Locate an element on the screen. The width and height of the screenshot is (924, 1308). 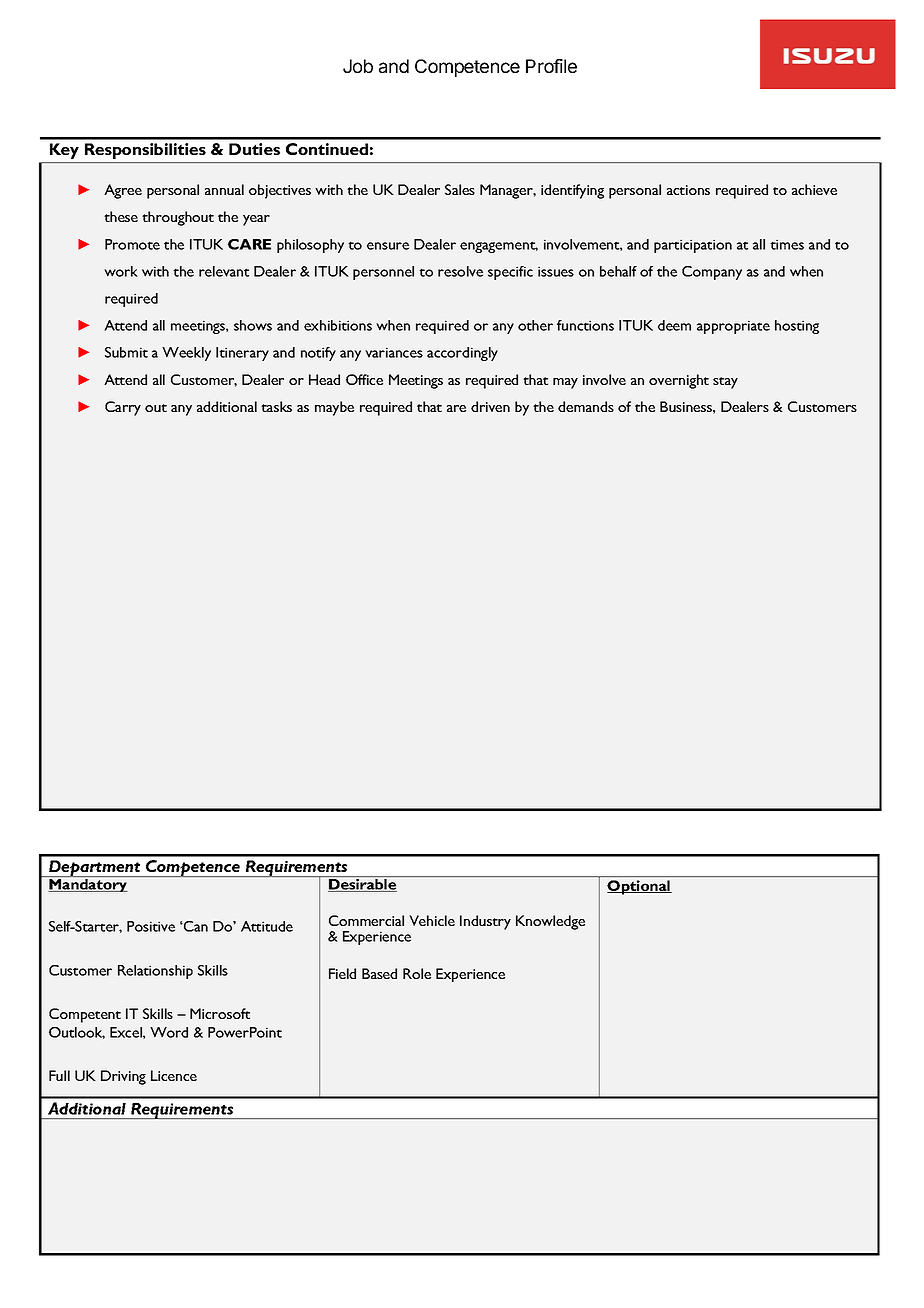
actions is located at coordinates (688, 190).
